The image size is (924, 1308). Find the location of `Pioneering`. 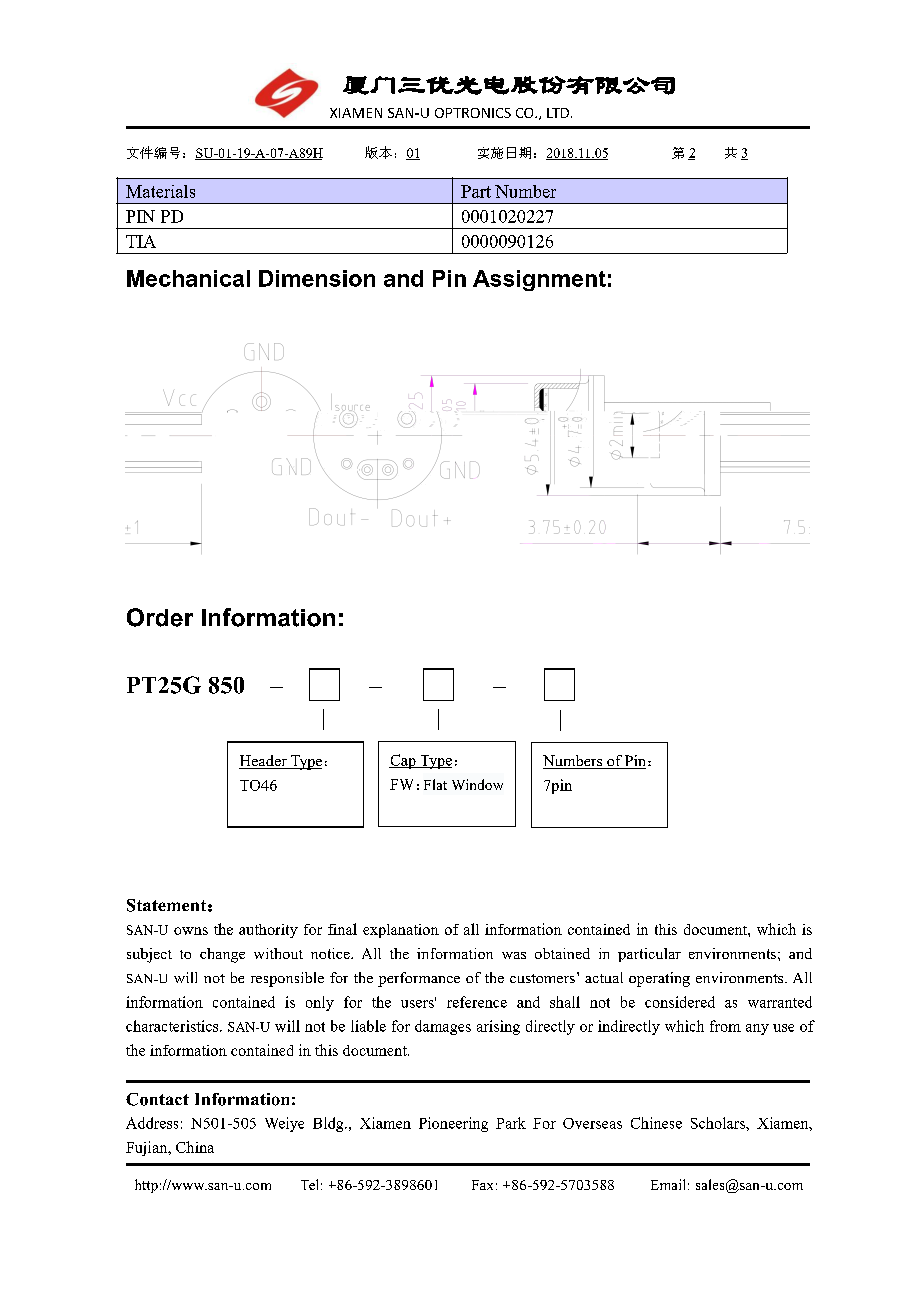

Pioneering is located at coordinates (453, 1124).
